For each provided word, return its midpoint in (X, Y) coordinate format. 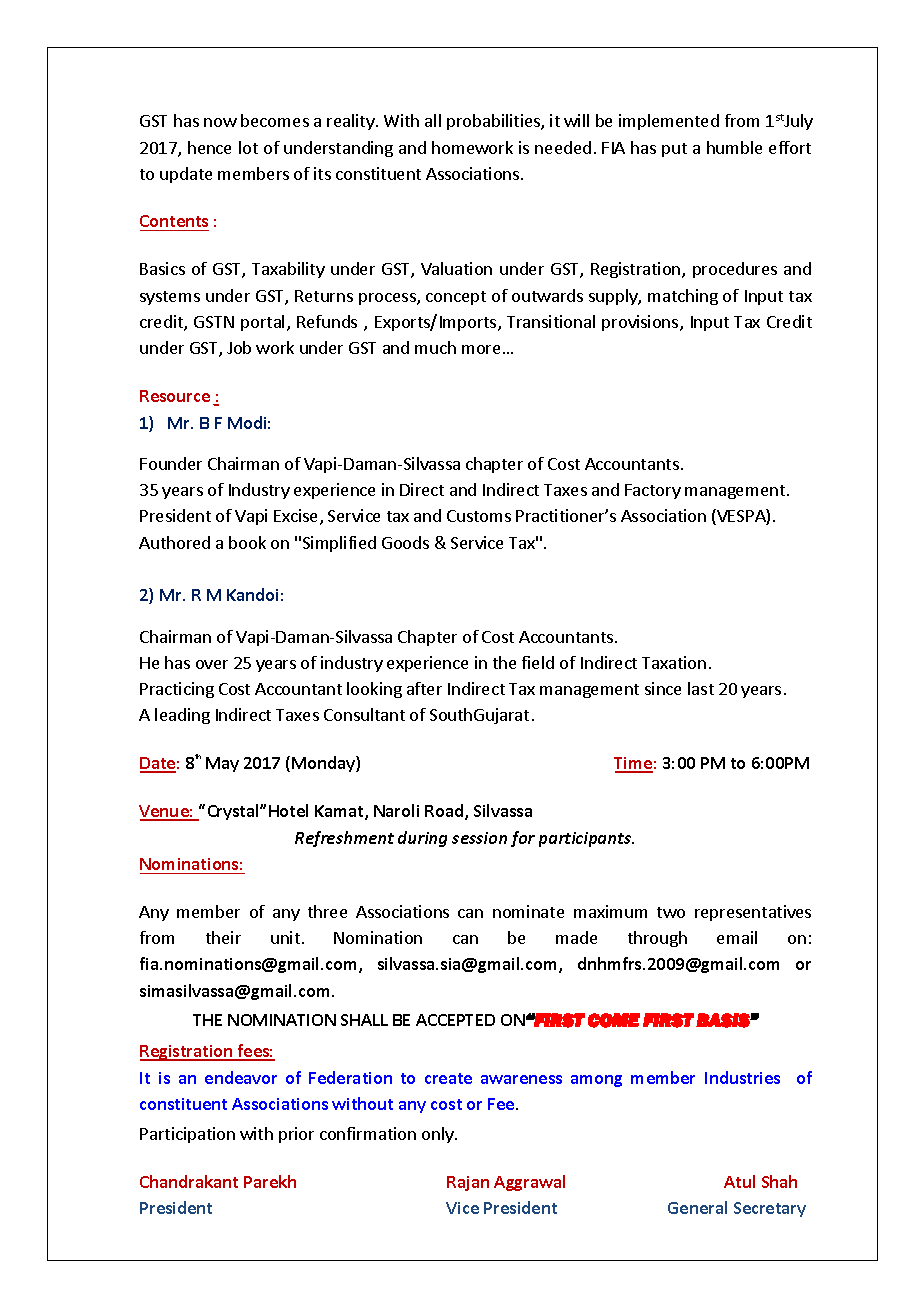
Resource (175, 396)
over (212, 664)
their (223, 937)
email (737, 937)
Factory (653, 491)
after (424, 688)
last (701, 688)
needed (563, 147)
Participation (187, 1135)
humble (734, 147)
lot (248, 147)
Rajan (468, 1183)
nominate (528, 911)
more (481, 349)
